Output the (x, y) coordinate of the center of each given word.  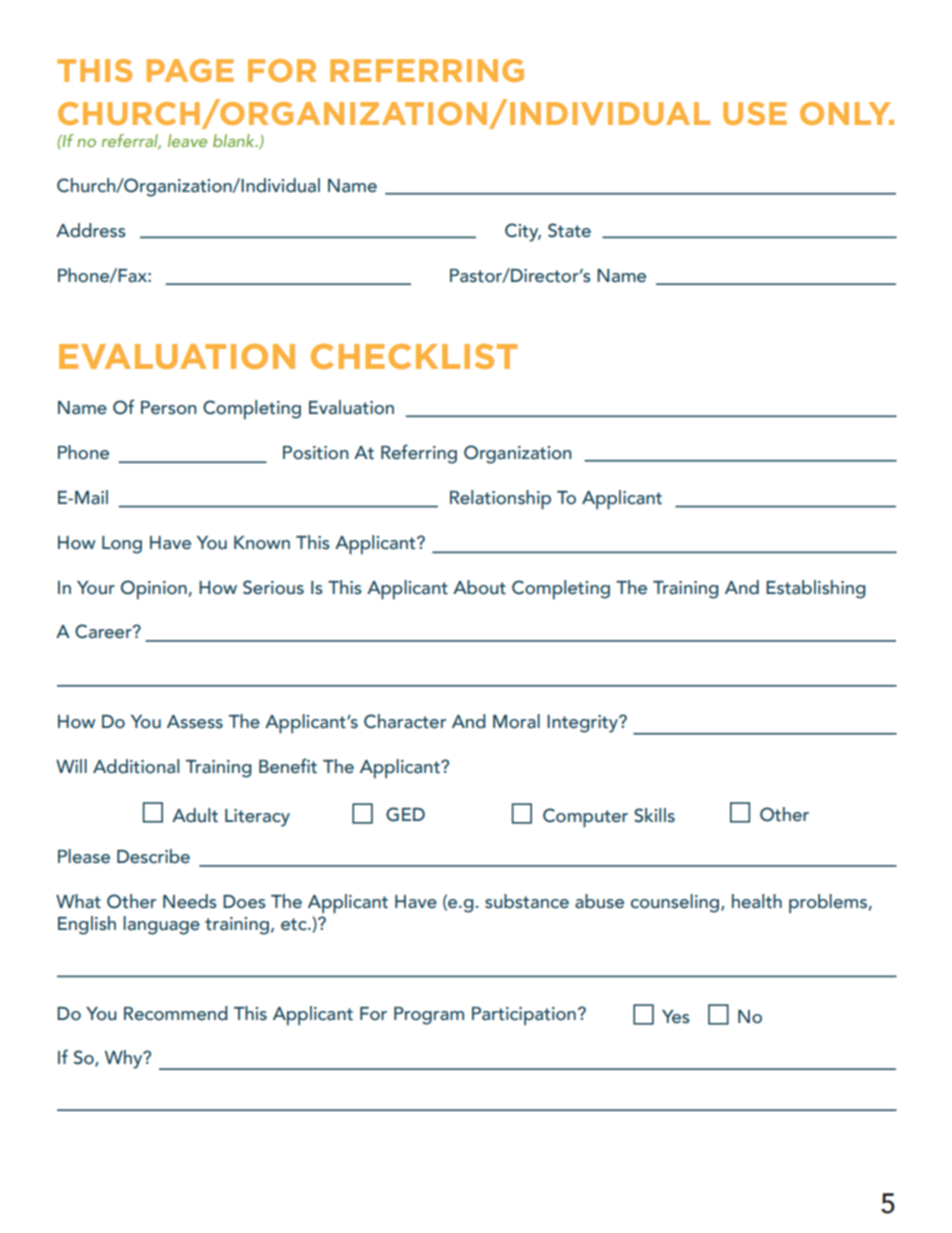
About (479, 587)
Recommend (176, 1013)
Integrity (583, 724)
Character (405, 721)
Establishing (816, 589)
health (757, 901)
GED (405, 814)
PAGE (190, 70)
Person (168, 408)
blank (235, 140)
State (569, 230)
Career (104, 631)
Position (315, 453)
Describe (153, 856)
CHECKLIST (414, 356)
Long (122, 545)
